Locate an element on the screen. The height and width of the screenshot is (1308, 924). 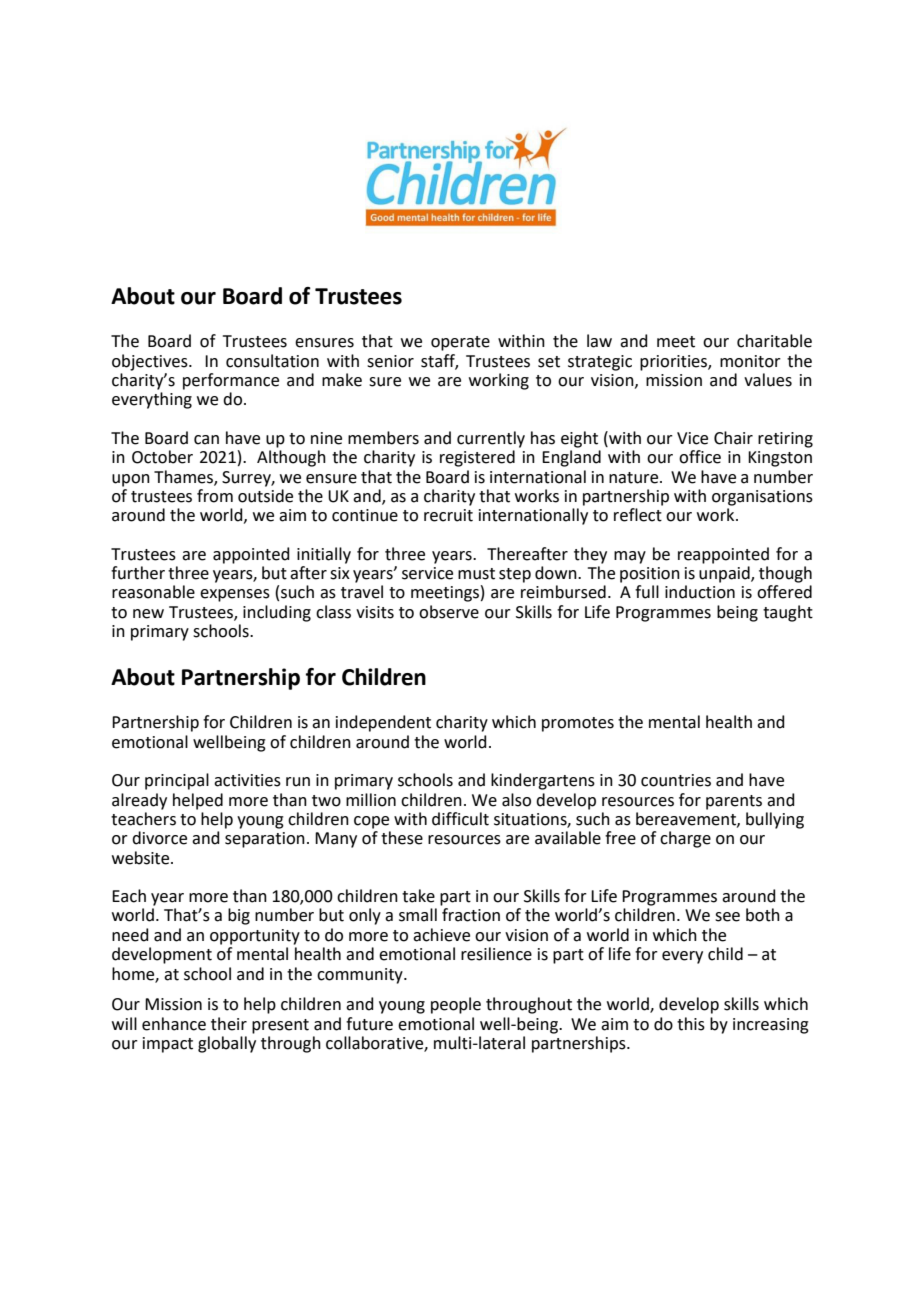
independent is located at coordinates (383, 723).
